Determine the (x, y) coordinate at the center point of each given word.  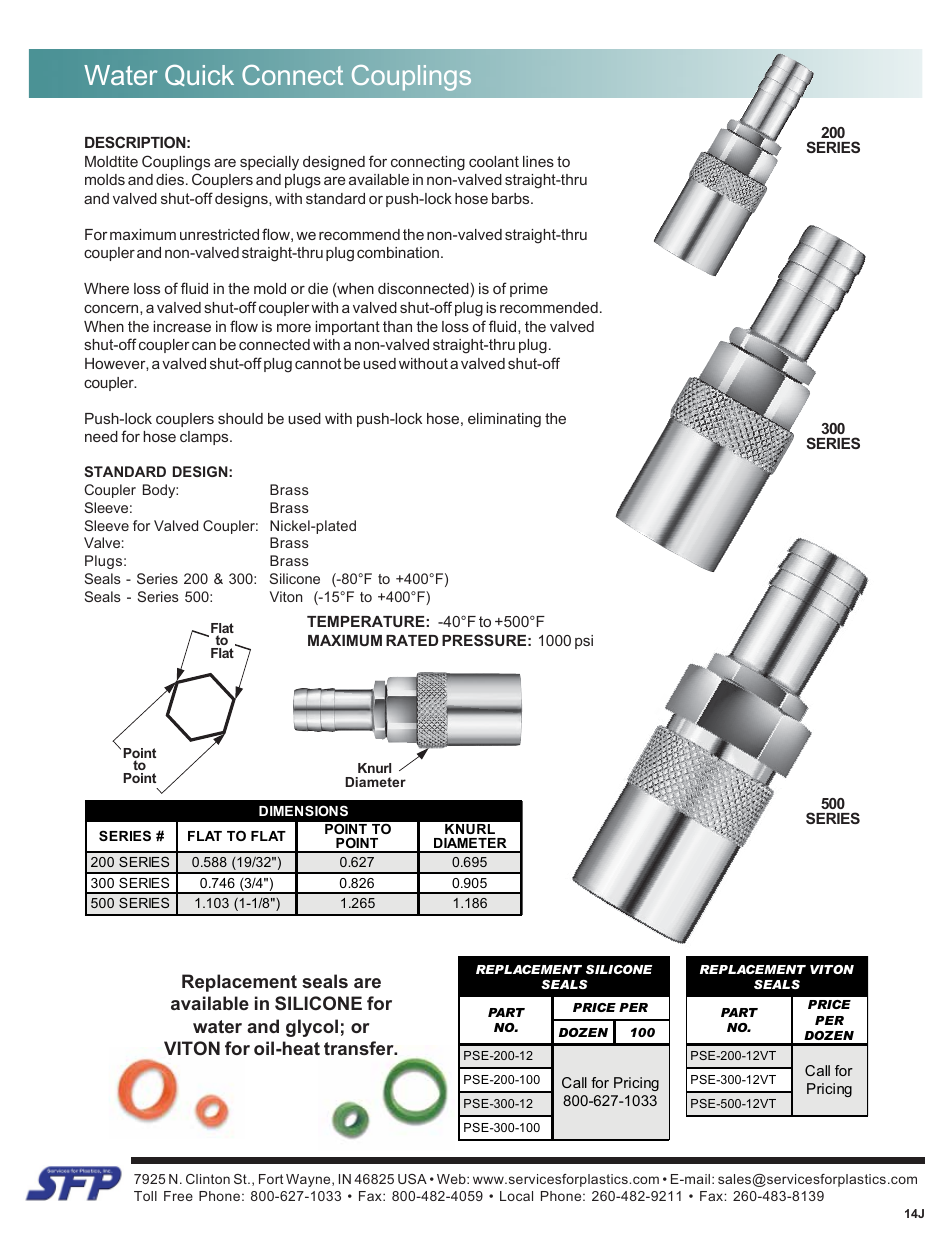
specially (269, 163)
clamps (205, 438)
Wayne (309, 1180)
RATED (412, 640)
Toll (145, 1196)
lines (538, 161)
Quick (199, 75)
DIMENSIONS (303, 810)
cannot (318, 363)
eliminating (504, 420)
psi (584, 642)
